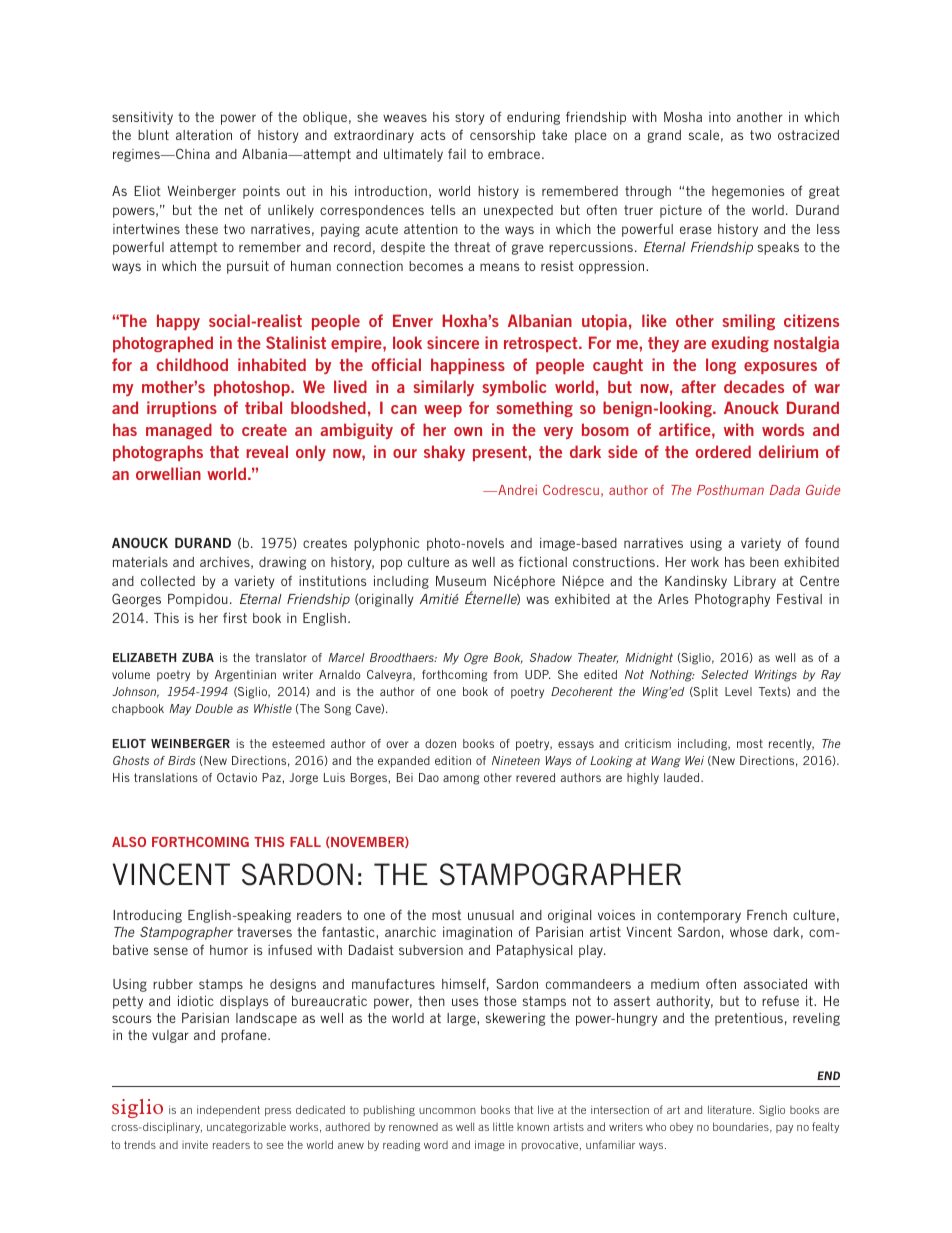  What do you see at coordinates (724, 674) in the screenshot?
I see `Selected` at bounding box center [724, 674].
